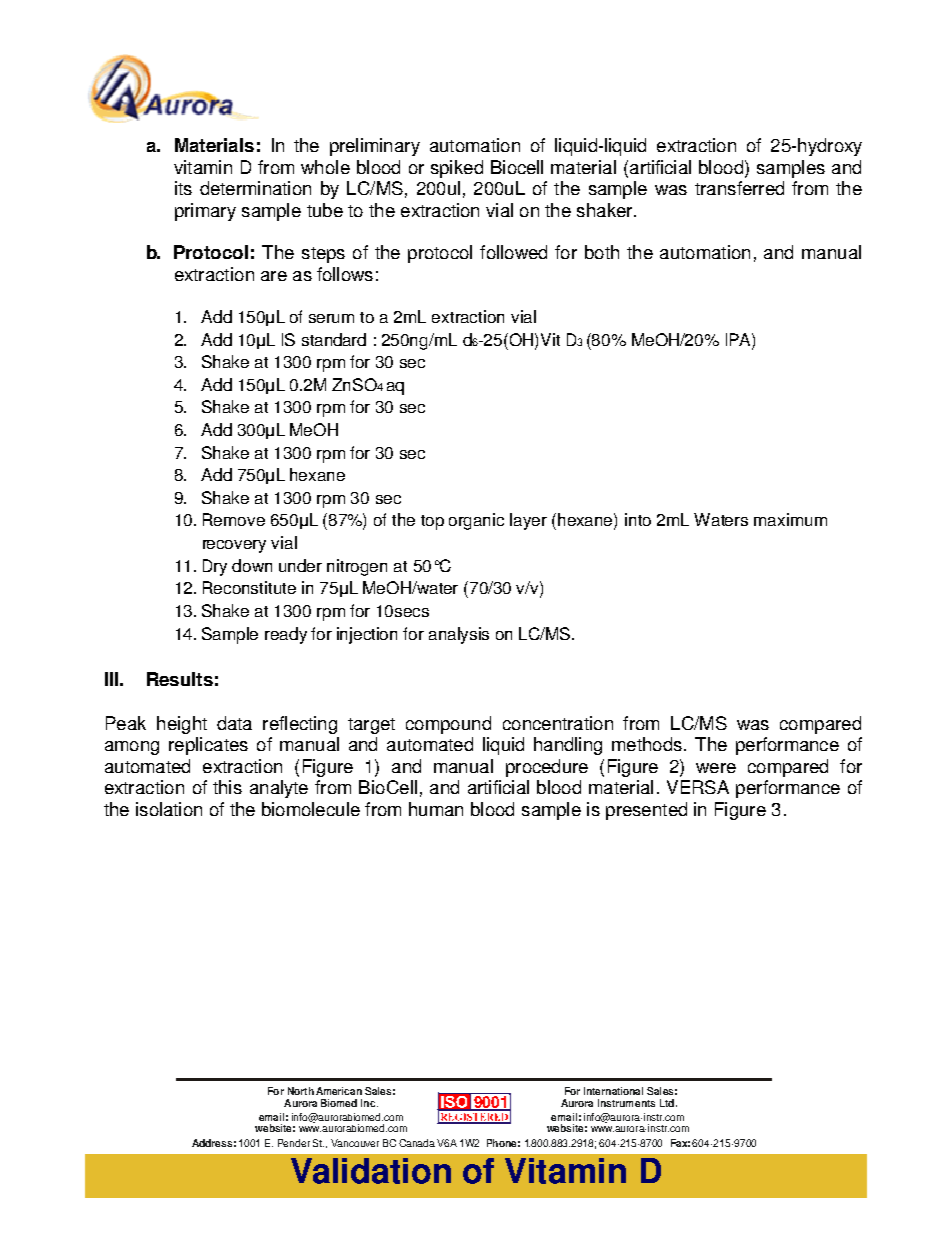 The image size is (952, 1233). I want to click on serum, so click(331, 318).
